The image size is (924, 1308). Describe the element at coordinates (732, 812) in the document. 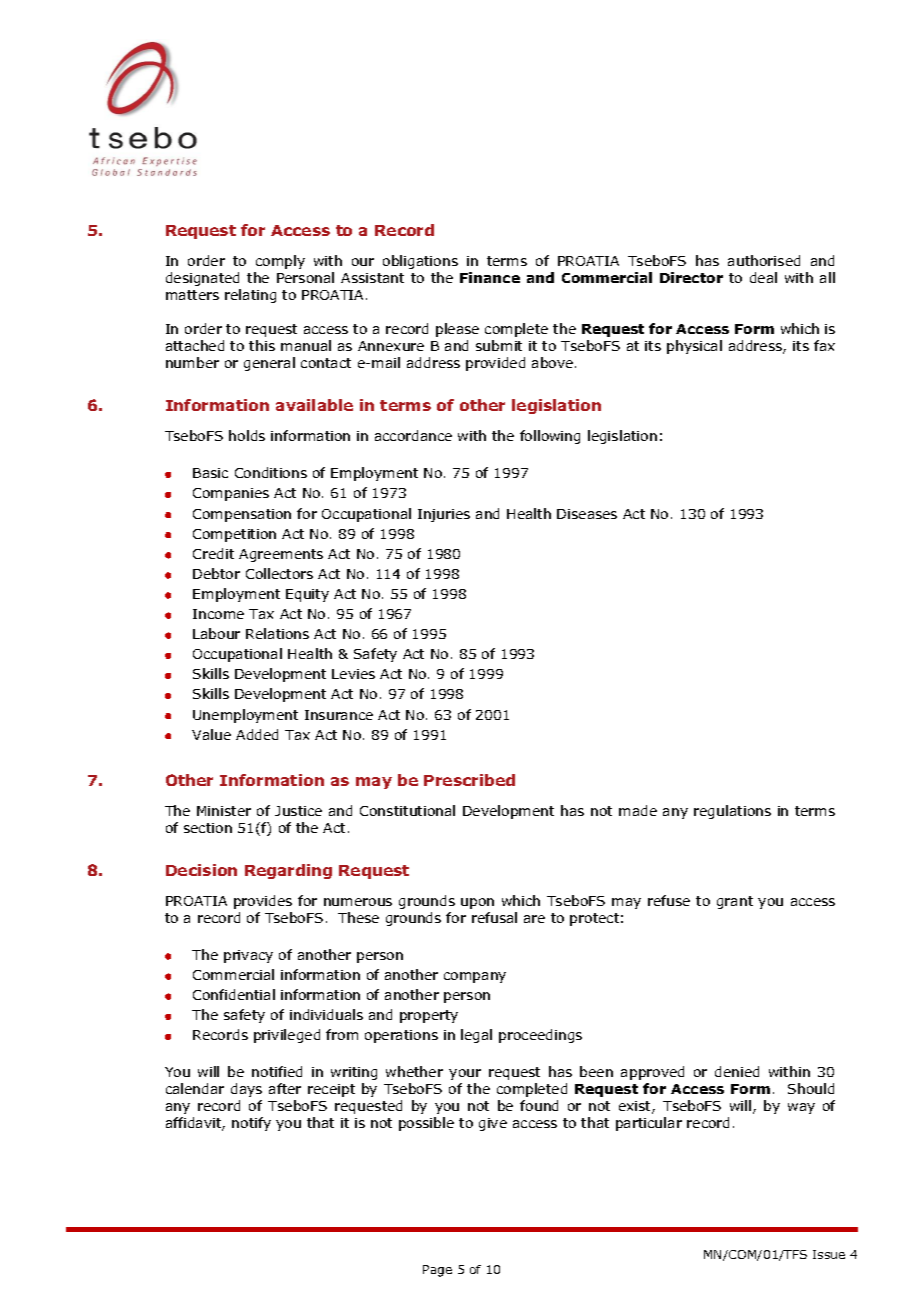

I see `regulations` at that location.
